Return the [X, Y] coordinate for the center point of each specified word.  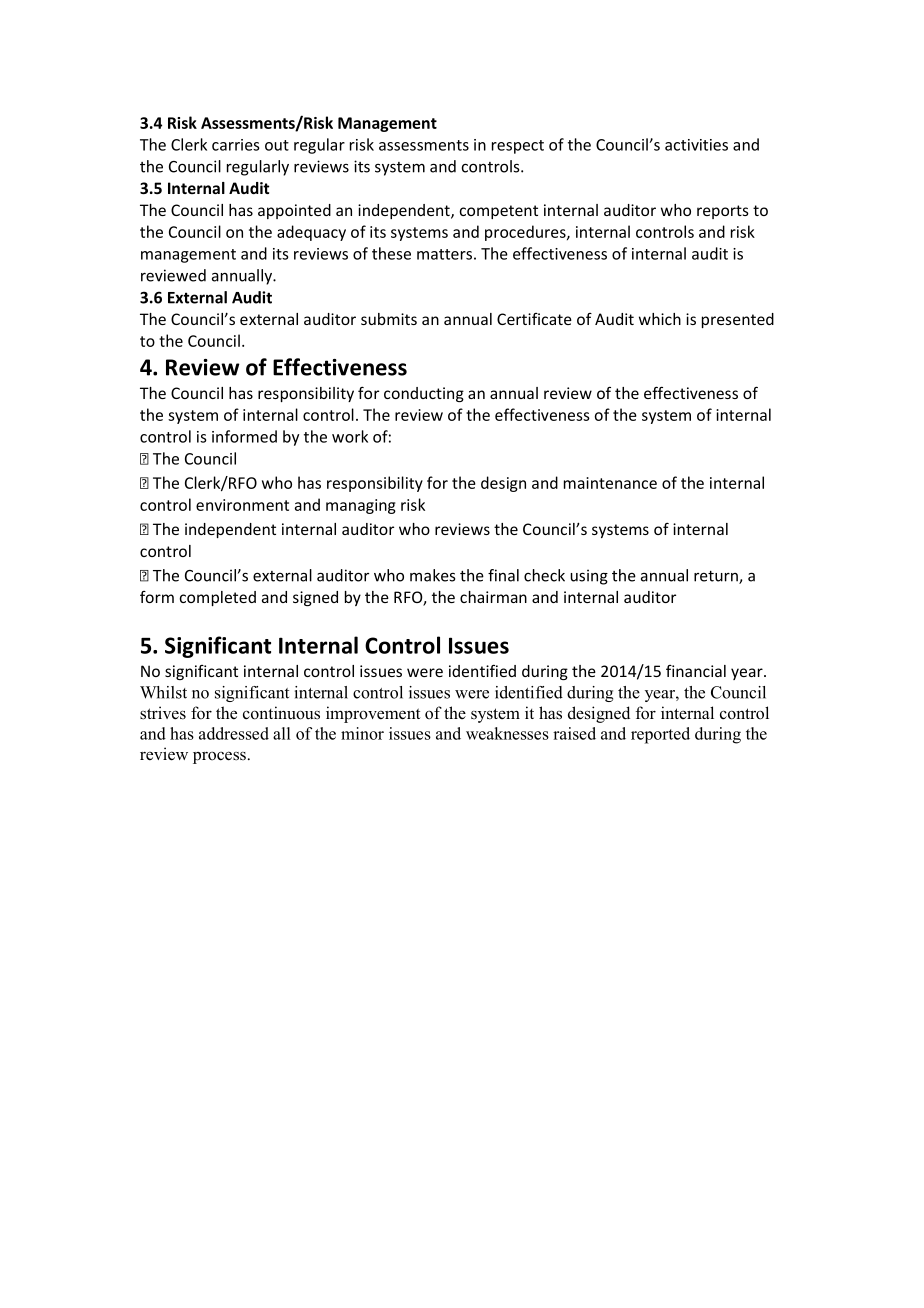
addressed [234, 733]
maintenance [610, 483]
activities [696, 145]
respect [518, 147]
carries [235, 145]
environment [242, 505]
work [350, 436]
